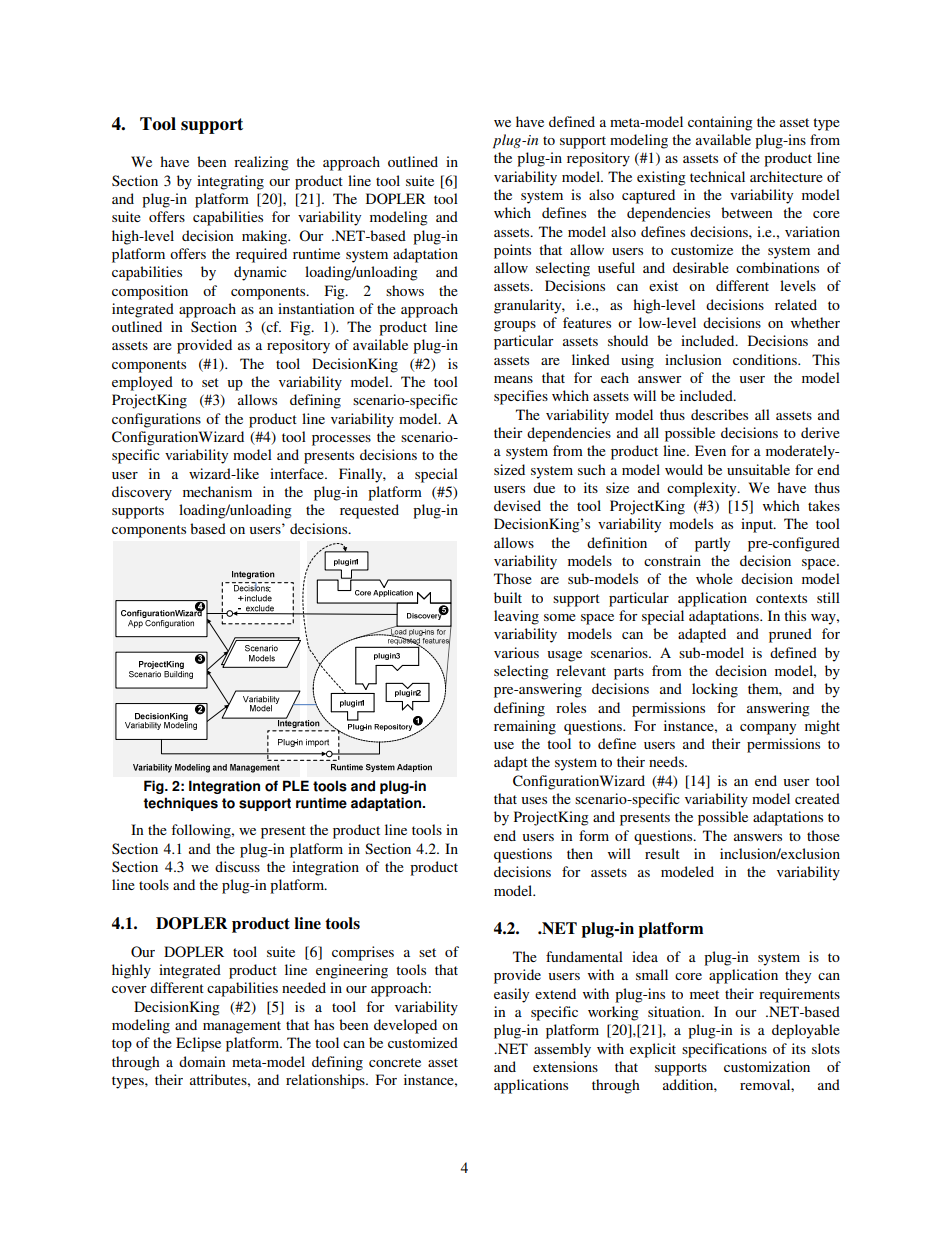  I want to click on devised, so click(517, 505).
